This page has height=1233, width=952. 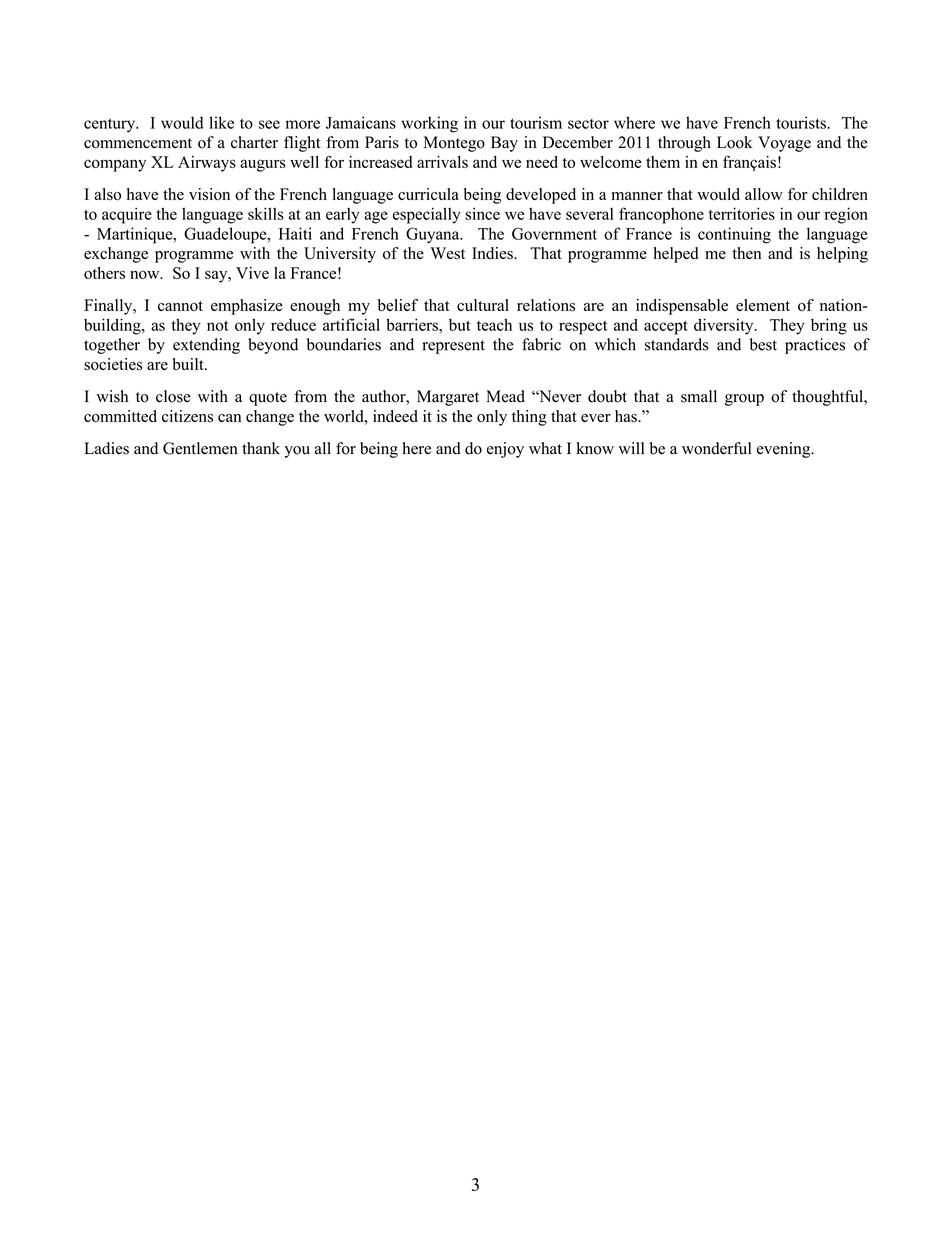 I want to click on best, so click(x=763, y=344).
